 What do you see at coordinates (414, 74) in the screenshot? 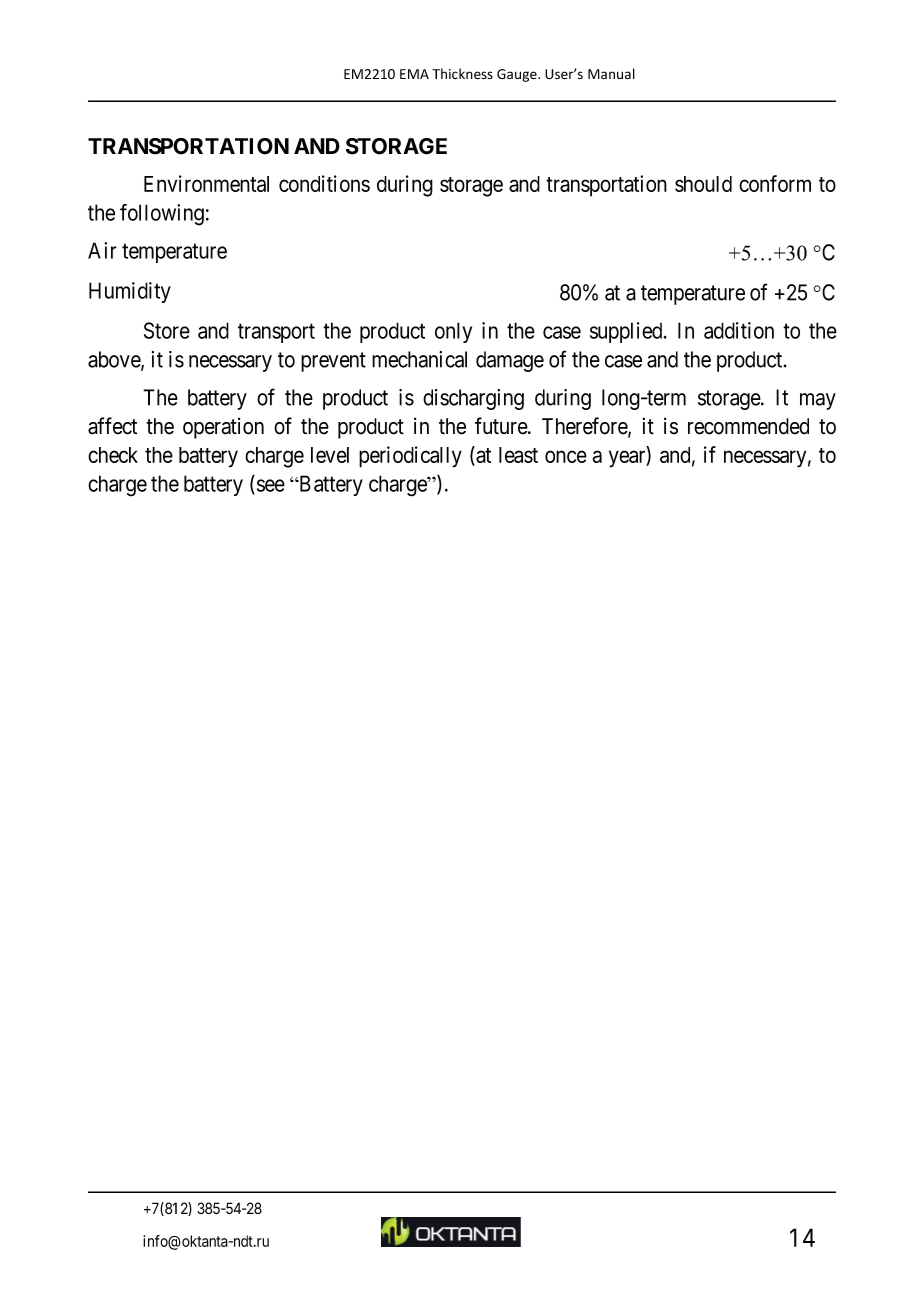
I see `EMA` at bounding box center [414, 74].
